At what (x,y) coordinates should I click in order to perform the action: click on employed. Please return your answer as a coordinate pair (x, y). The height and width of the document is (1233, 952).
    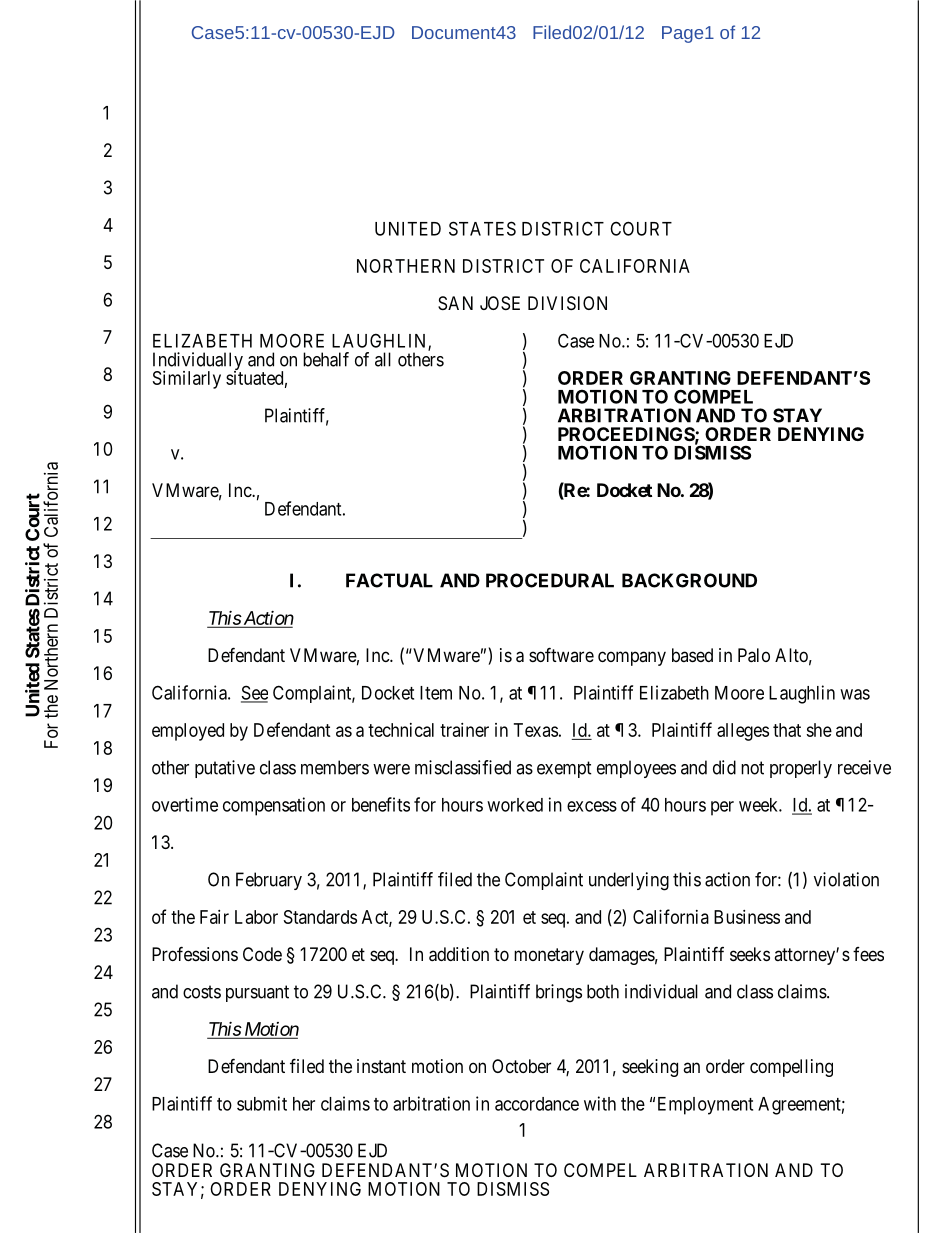
    Looking at the image, I should click on (188, 732).
